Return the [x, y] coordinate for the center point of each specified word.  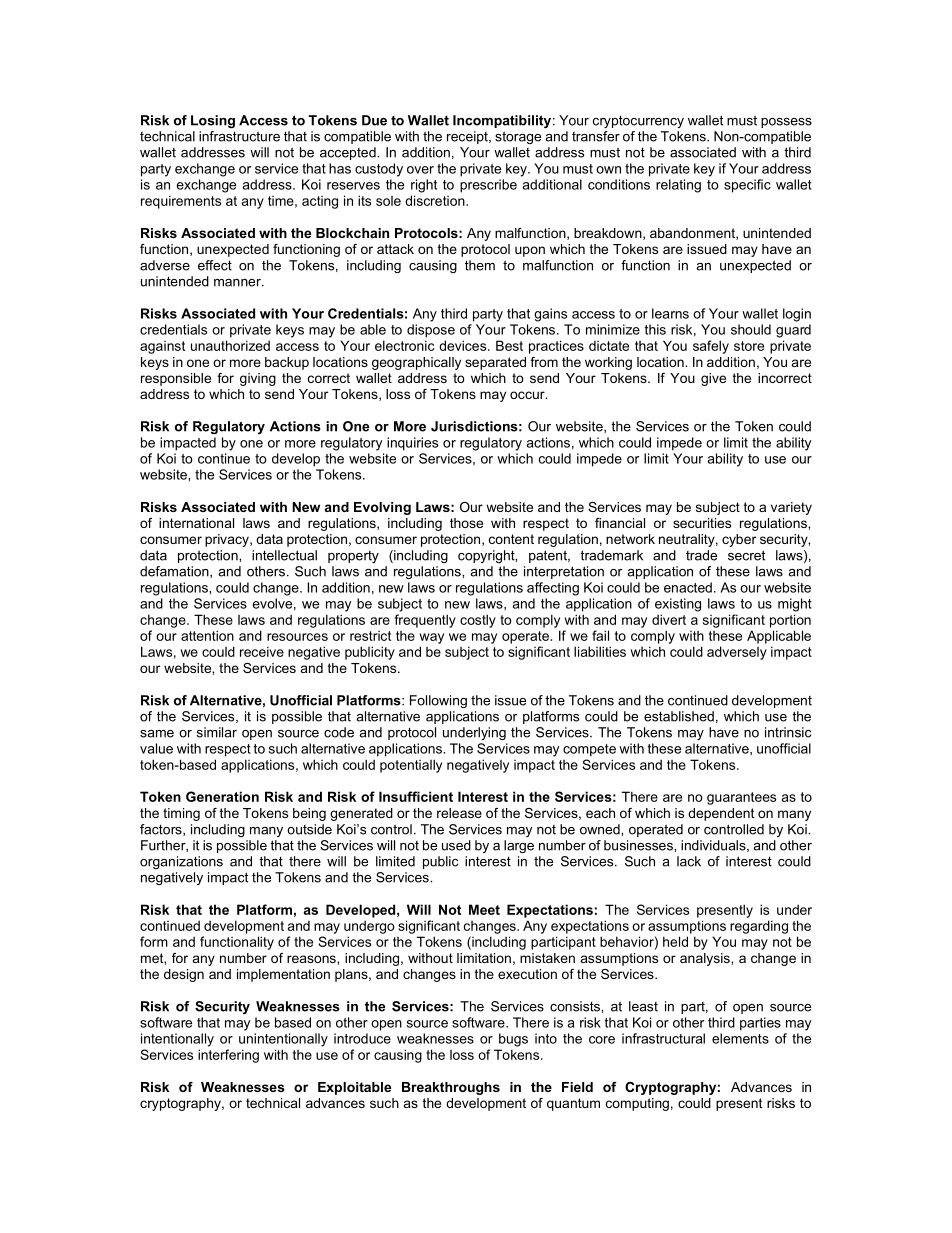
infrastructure [239, 136]
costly [478, 621]
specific [747, 186]
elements [740, 1038]
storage [518, 137]
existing [678, 605]
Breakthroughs [451, 1088]
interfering [228, 1056]
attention [207, 635]
